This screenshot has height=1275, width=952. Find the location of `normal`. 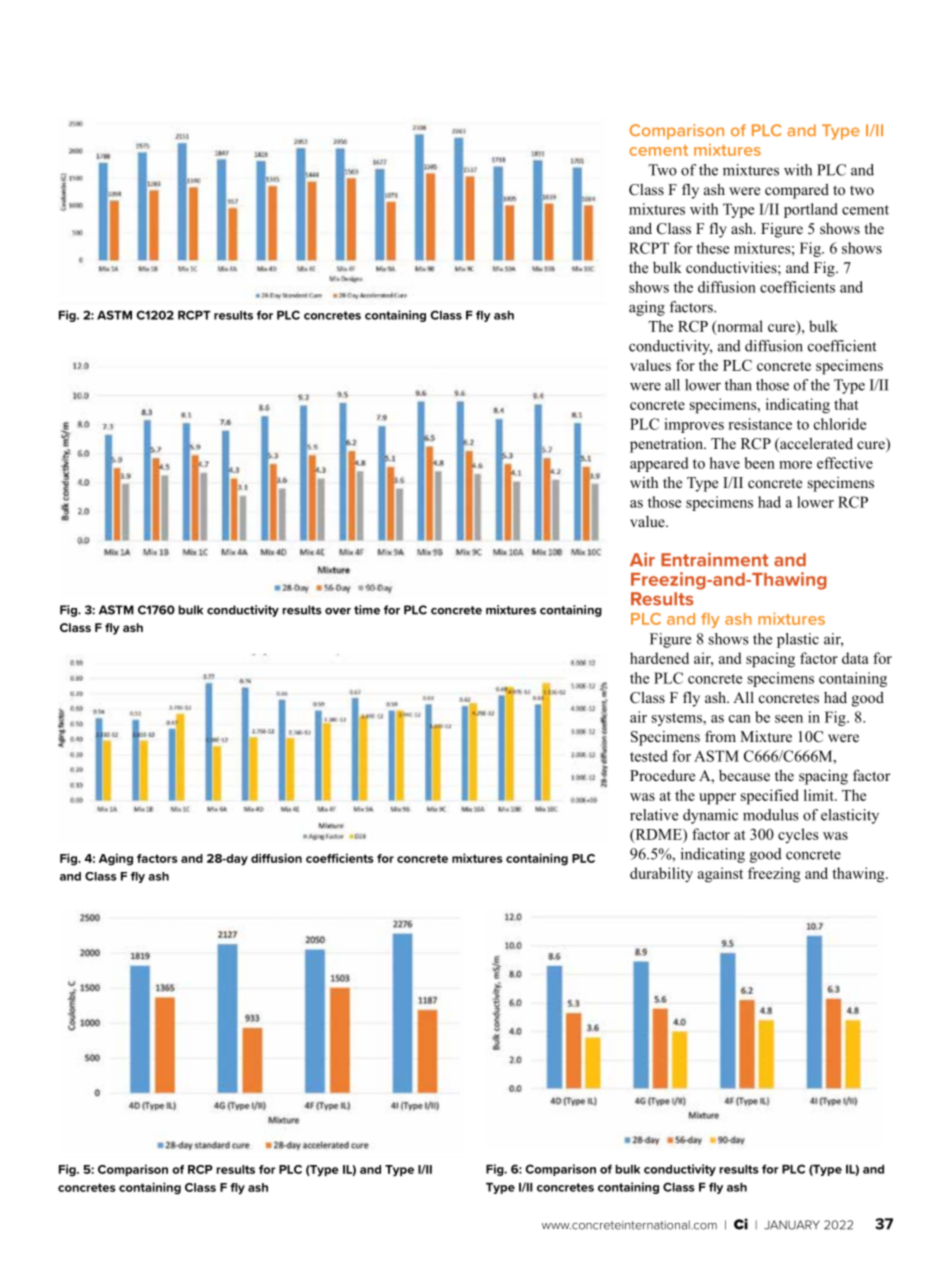

normal is located at coordinates (739, 327).
